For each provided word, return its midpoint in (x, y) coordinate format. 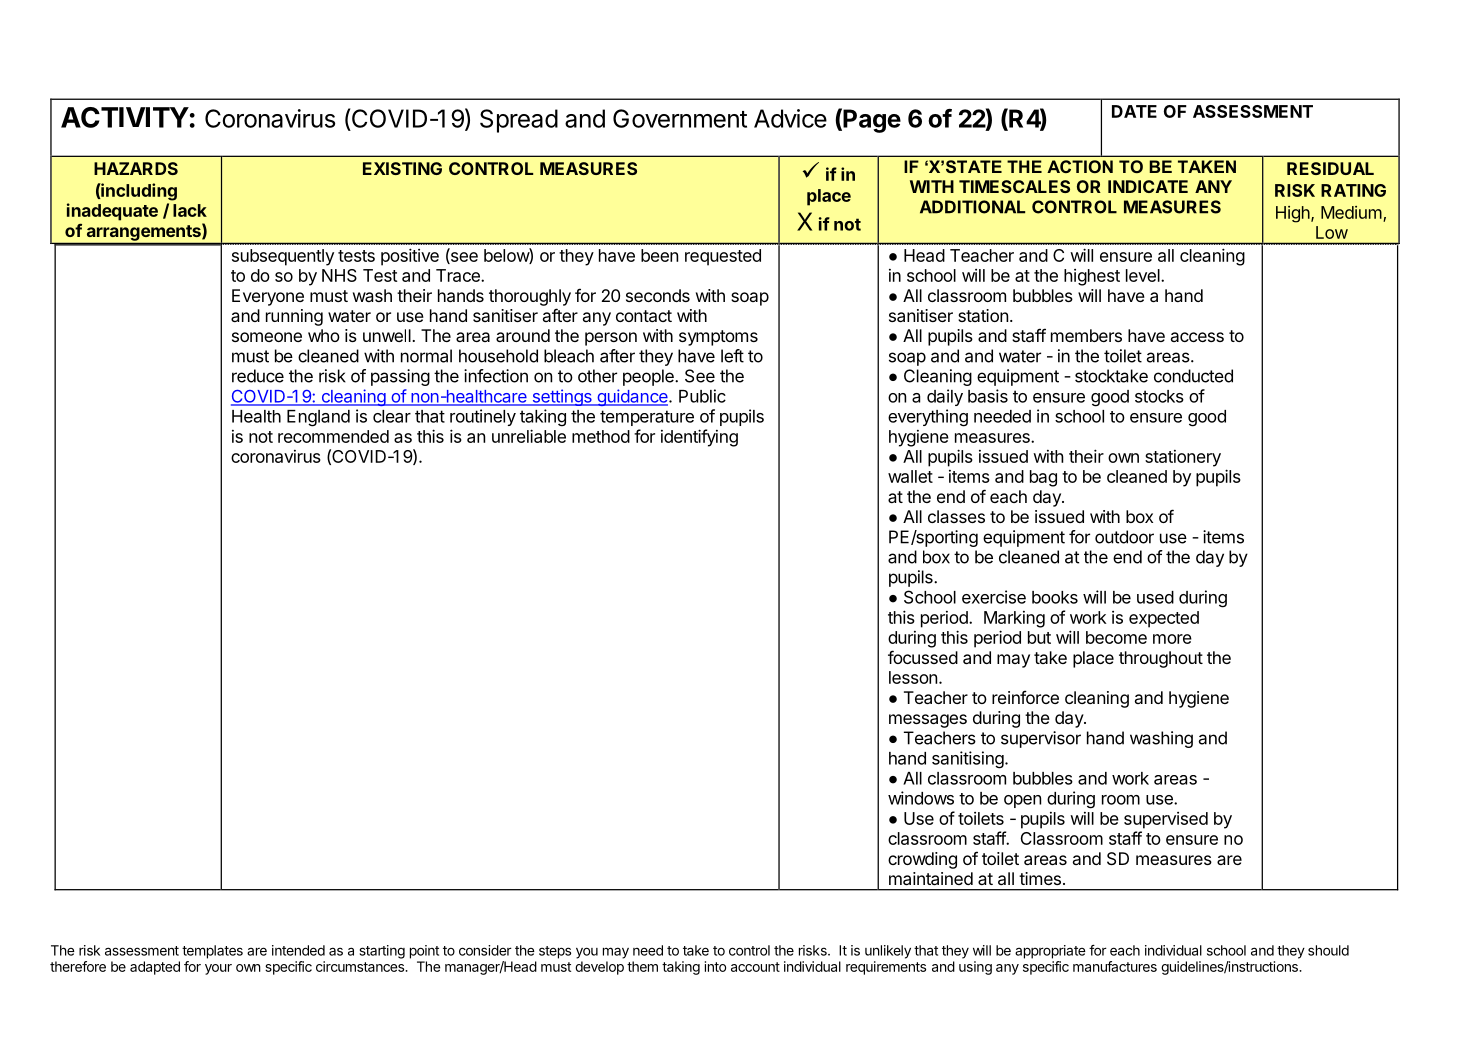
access (1197, 337)
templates (212, 952)
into (715, 966)
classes (956, 516)
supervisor (1041, 739)
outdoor (1124, 537)
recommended (333, 436)
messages (928, 721)
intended (298, 950)
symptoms (718, 338)
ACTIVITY (125, 117)
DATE (1134, 111)
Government (680, 118)
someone (267, 337)
